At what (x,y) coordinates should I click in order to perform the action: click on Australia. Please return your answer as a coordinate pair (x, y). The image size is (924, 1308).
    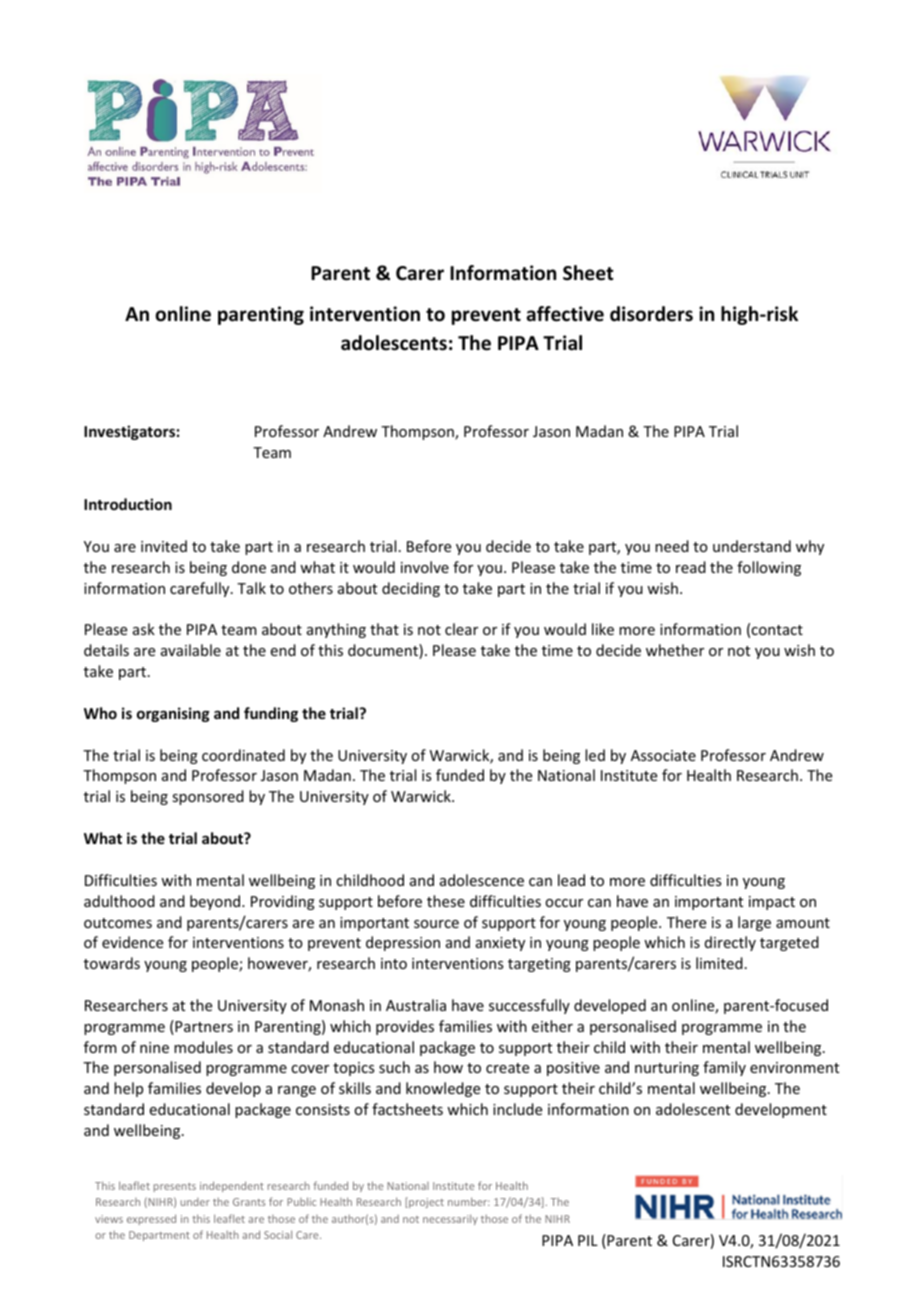
    Looking at the image, I should click on (416, 1005).
